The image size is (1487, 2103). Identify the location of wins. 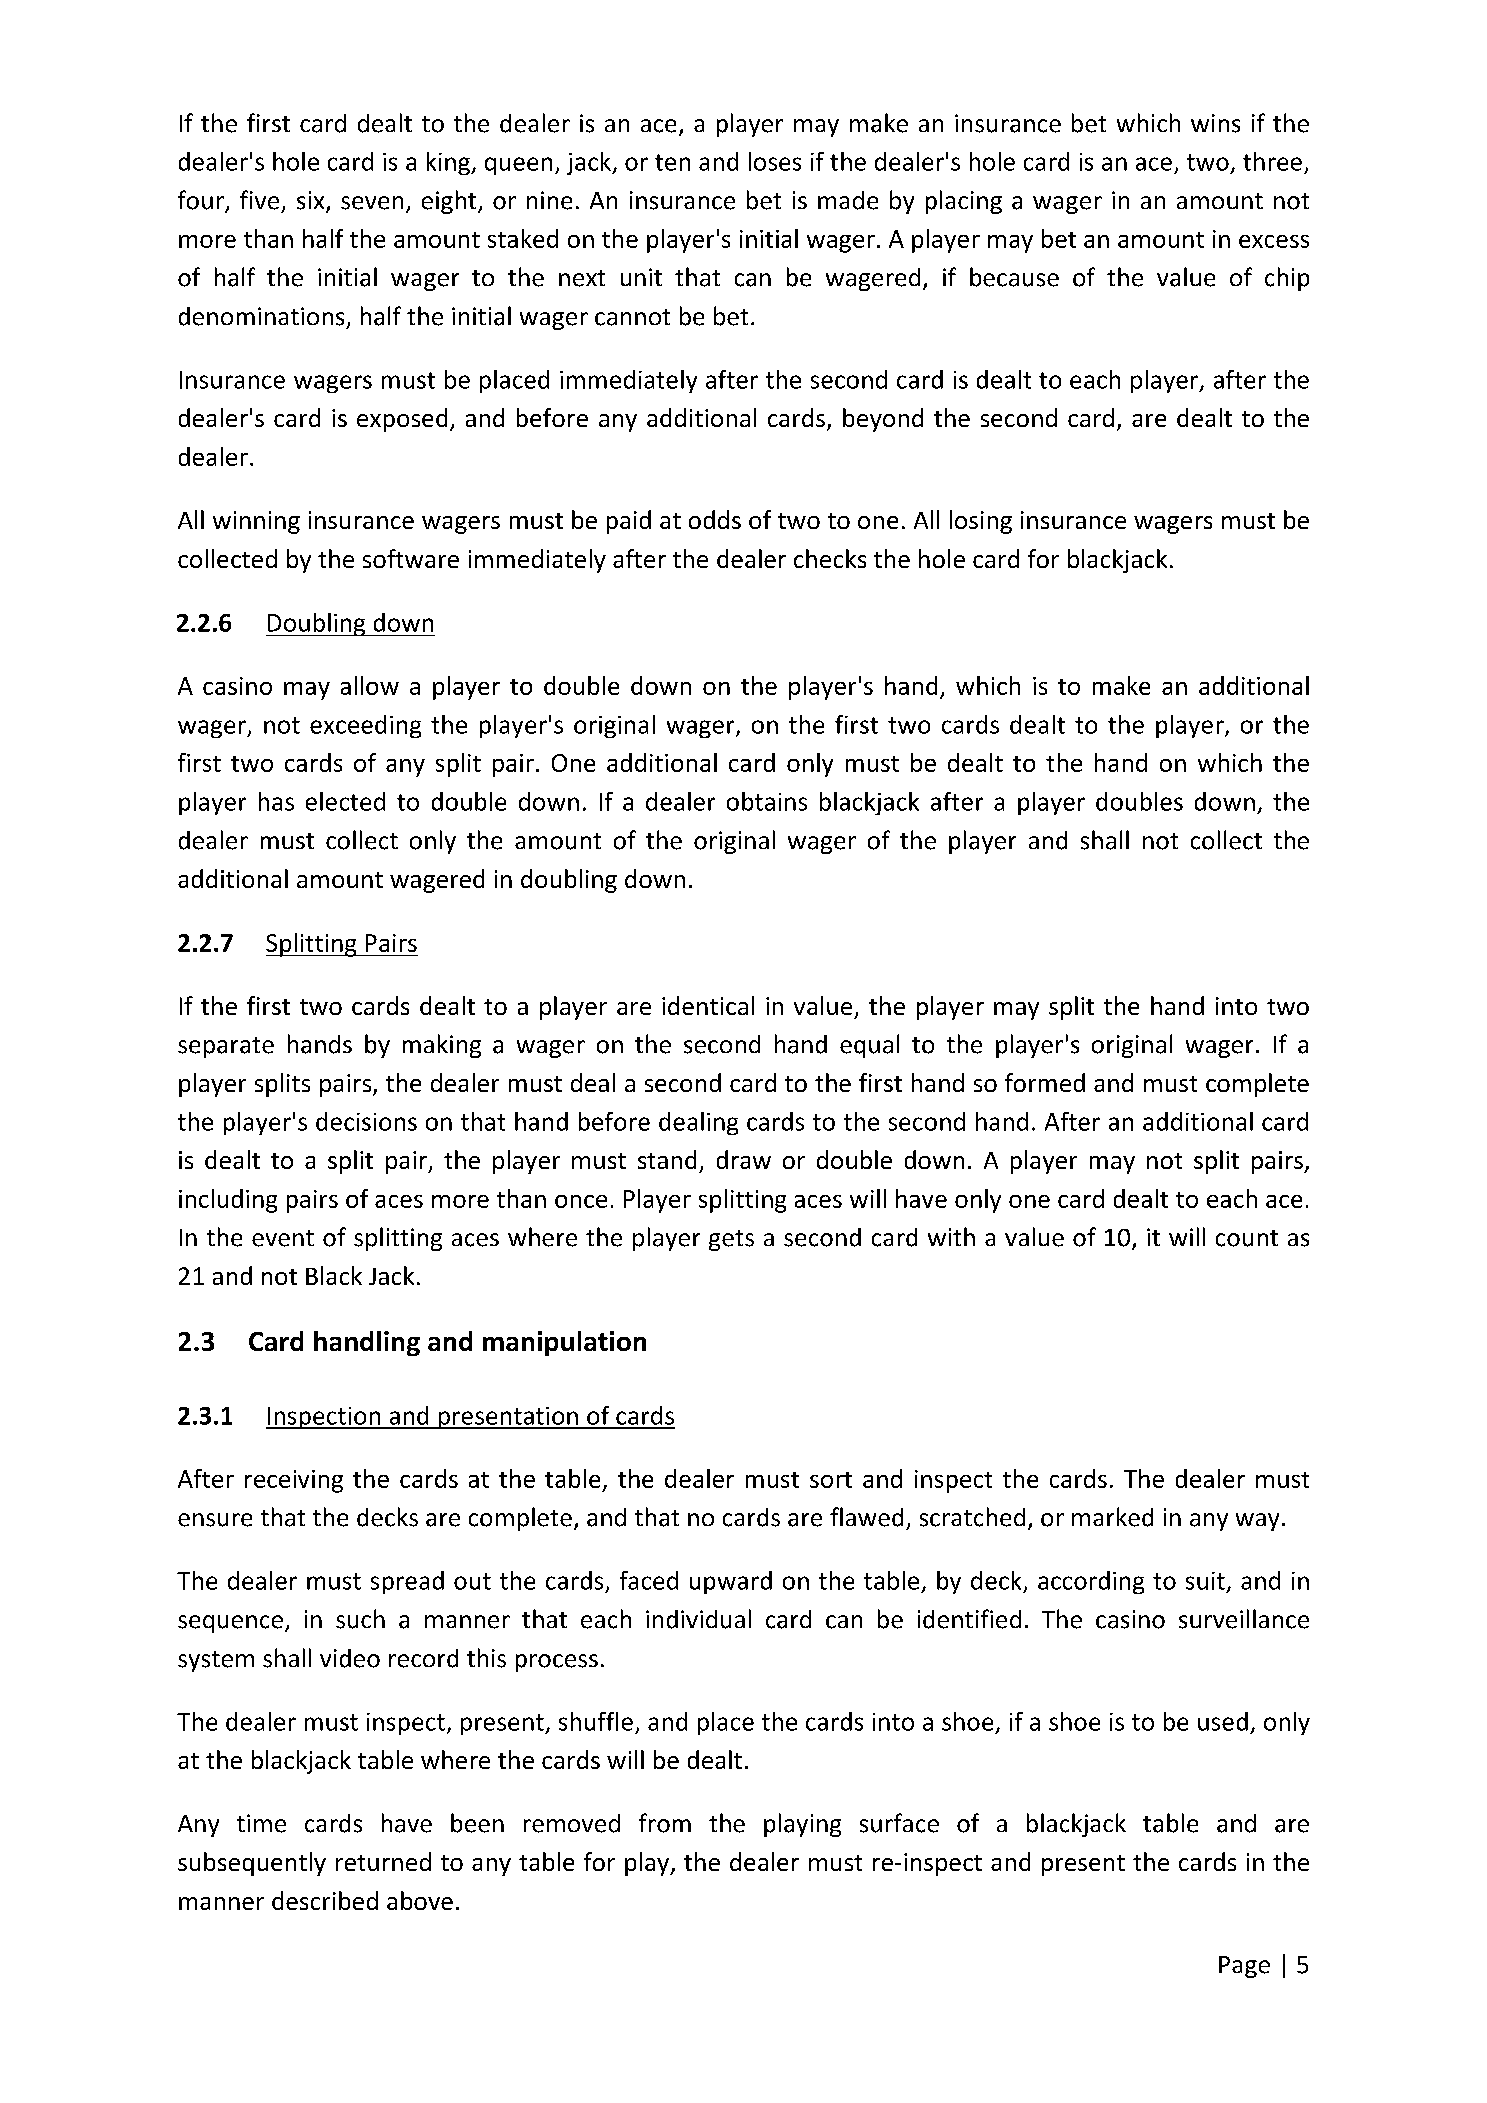
(1215, 123).
